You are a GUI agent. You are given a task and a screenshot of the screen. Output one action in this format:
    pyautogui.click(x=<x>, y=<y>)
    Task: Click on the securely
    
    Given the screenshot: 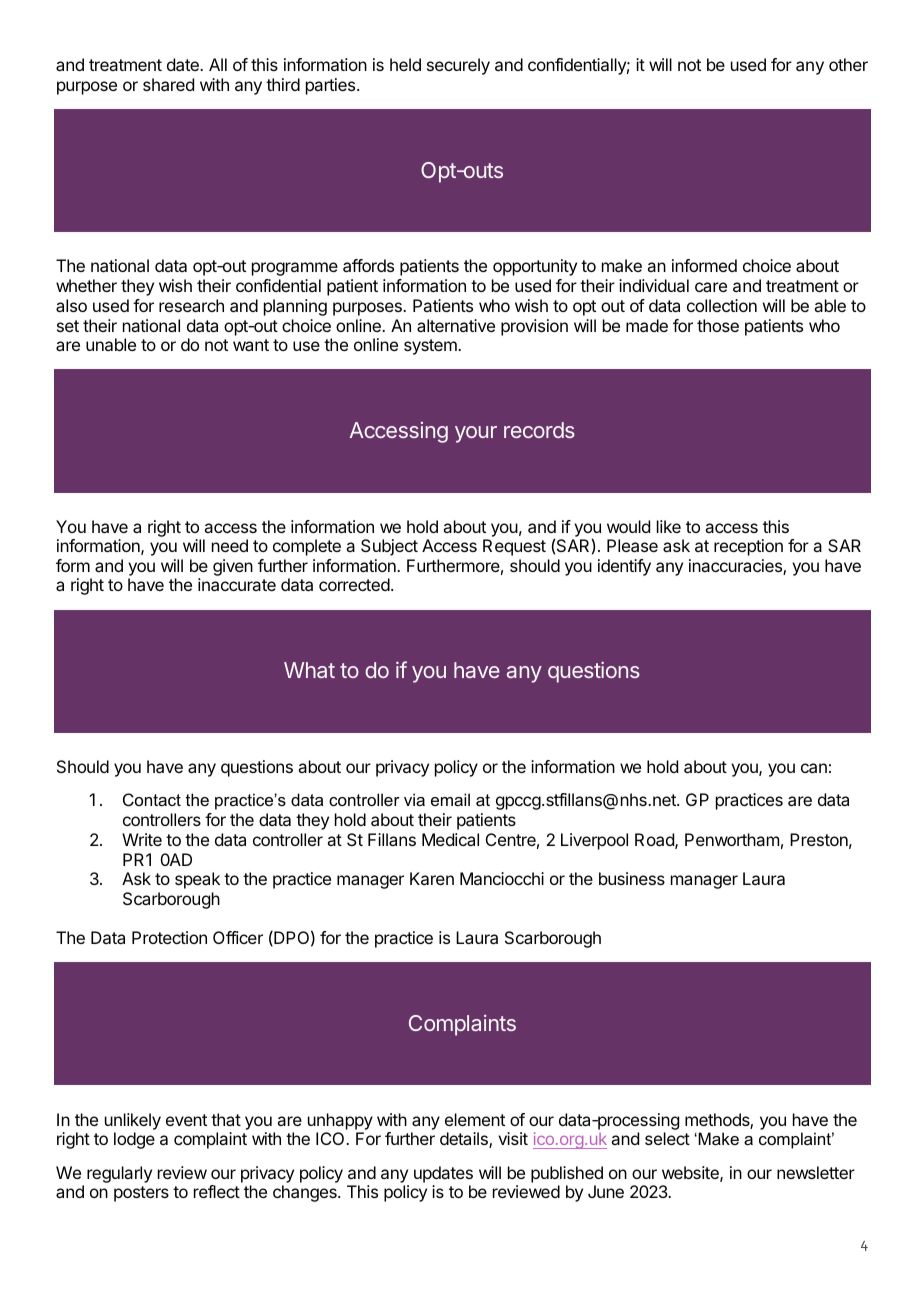 What is the action you would take?
    pyautogui.click(x=458, y=66)
